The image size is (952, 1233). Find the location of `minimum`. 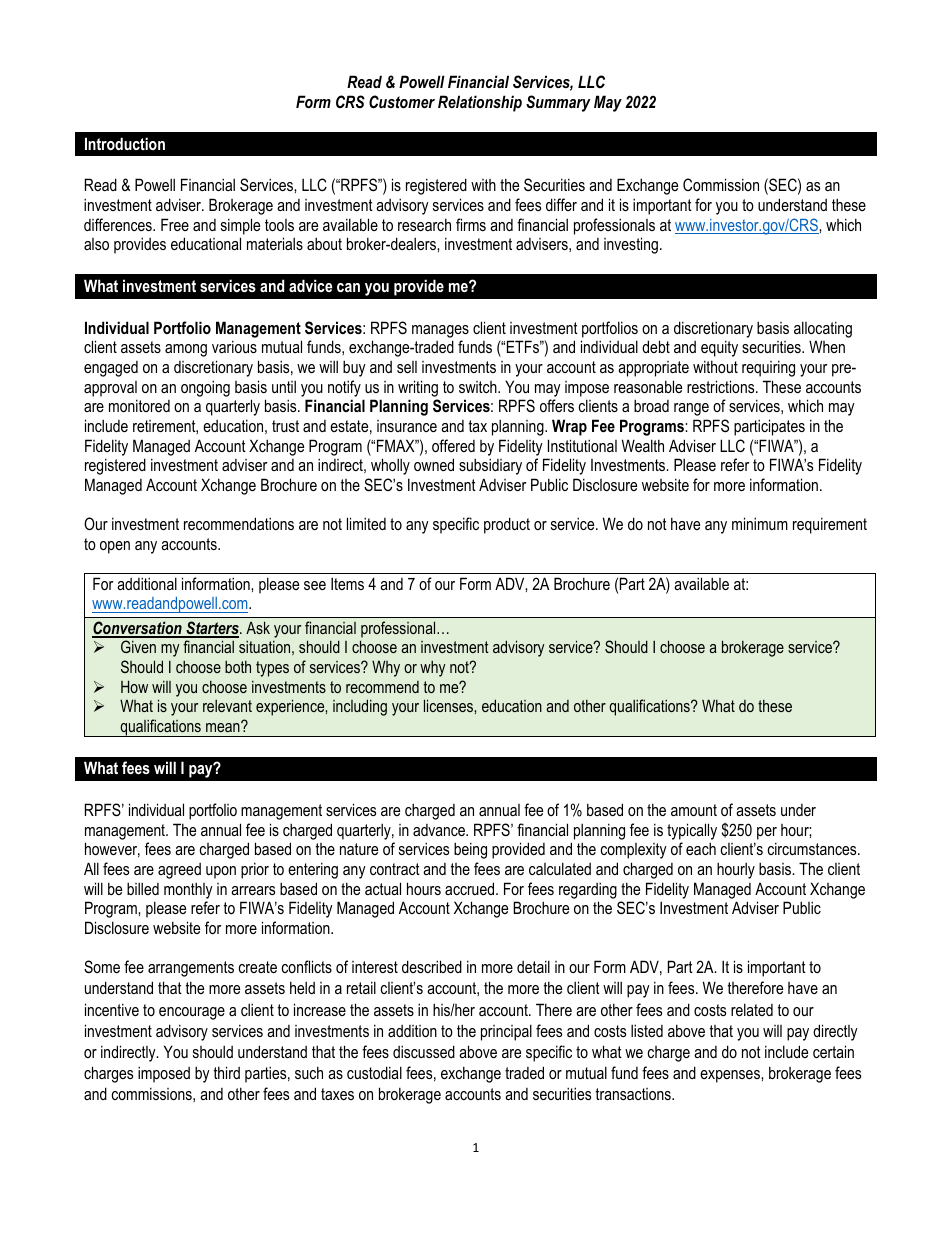

minimum is located at coordinates (760, 523).
